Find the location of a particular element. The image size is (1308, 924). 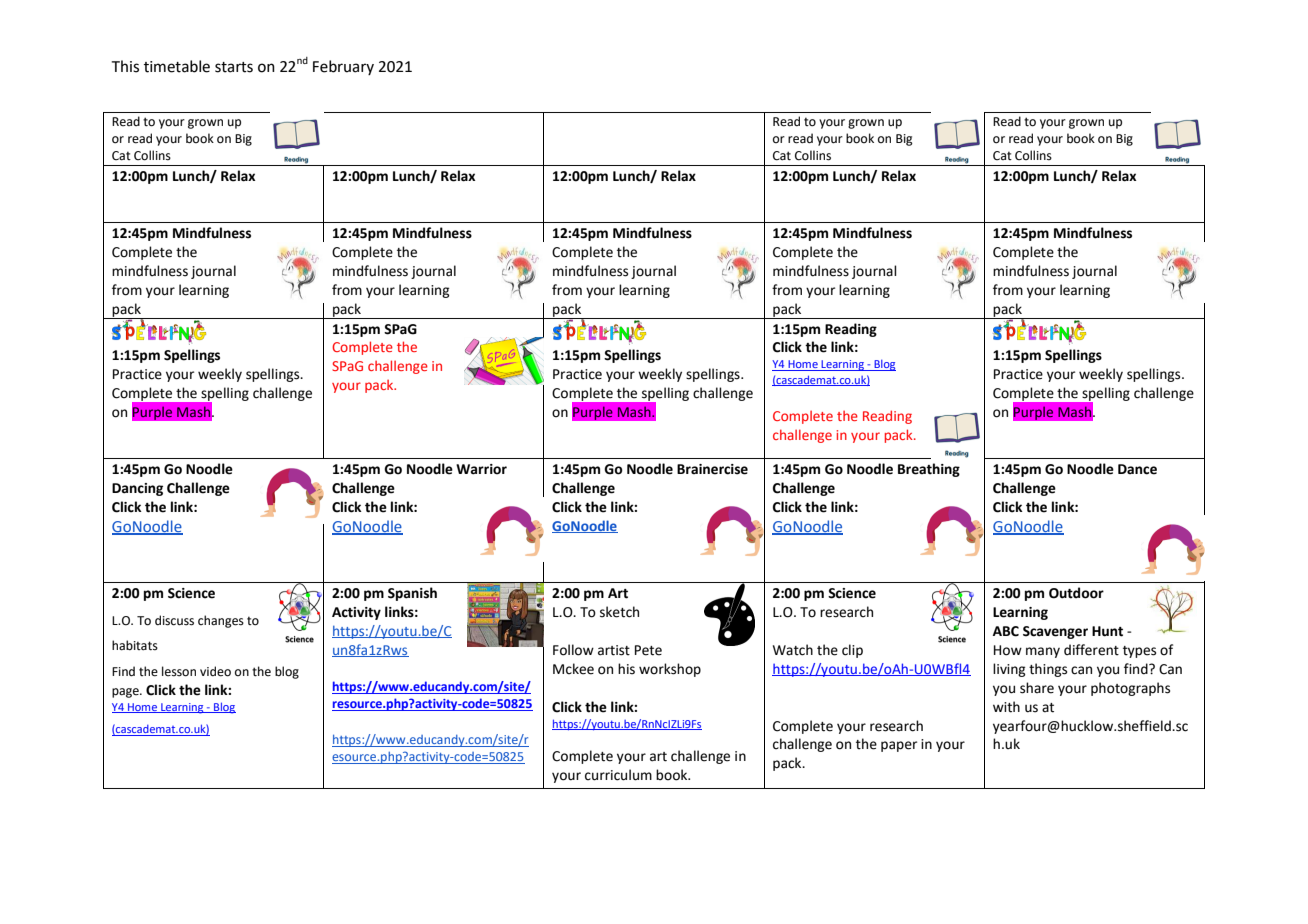

Dance is located at coordinates (1137, 469).
